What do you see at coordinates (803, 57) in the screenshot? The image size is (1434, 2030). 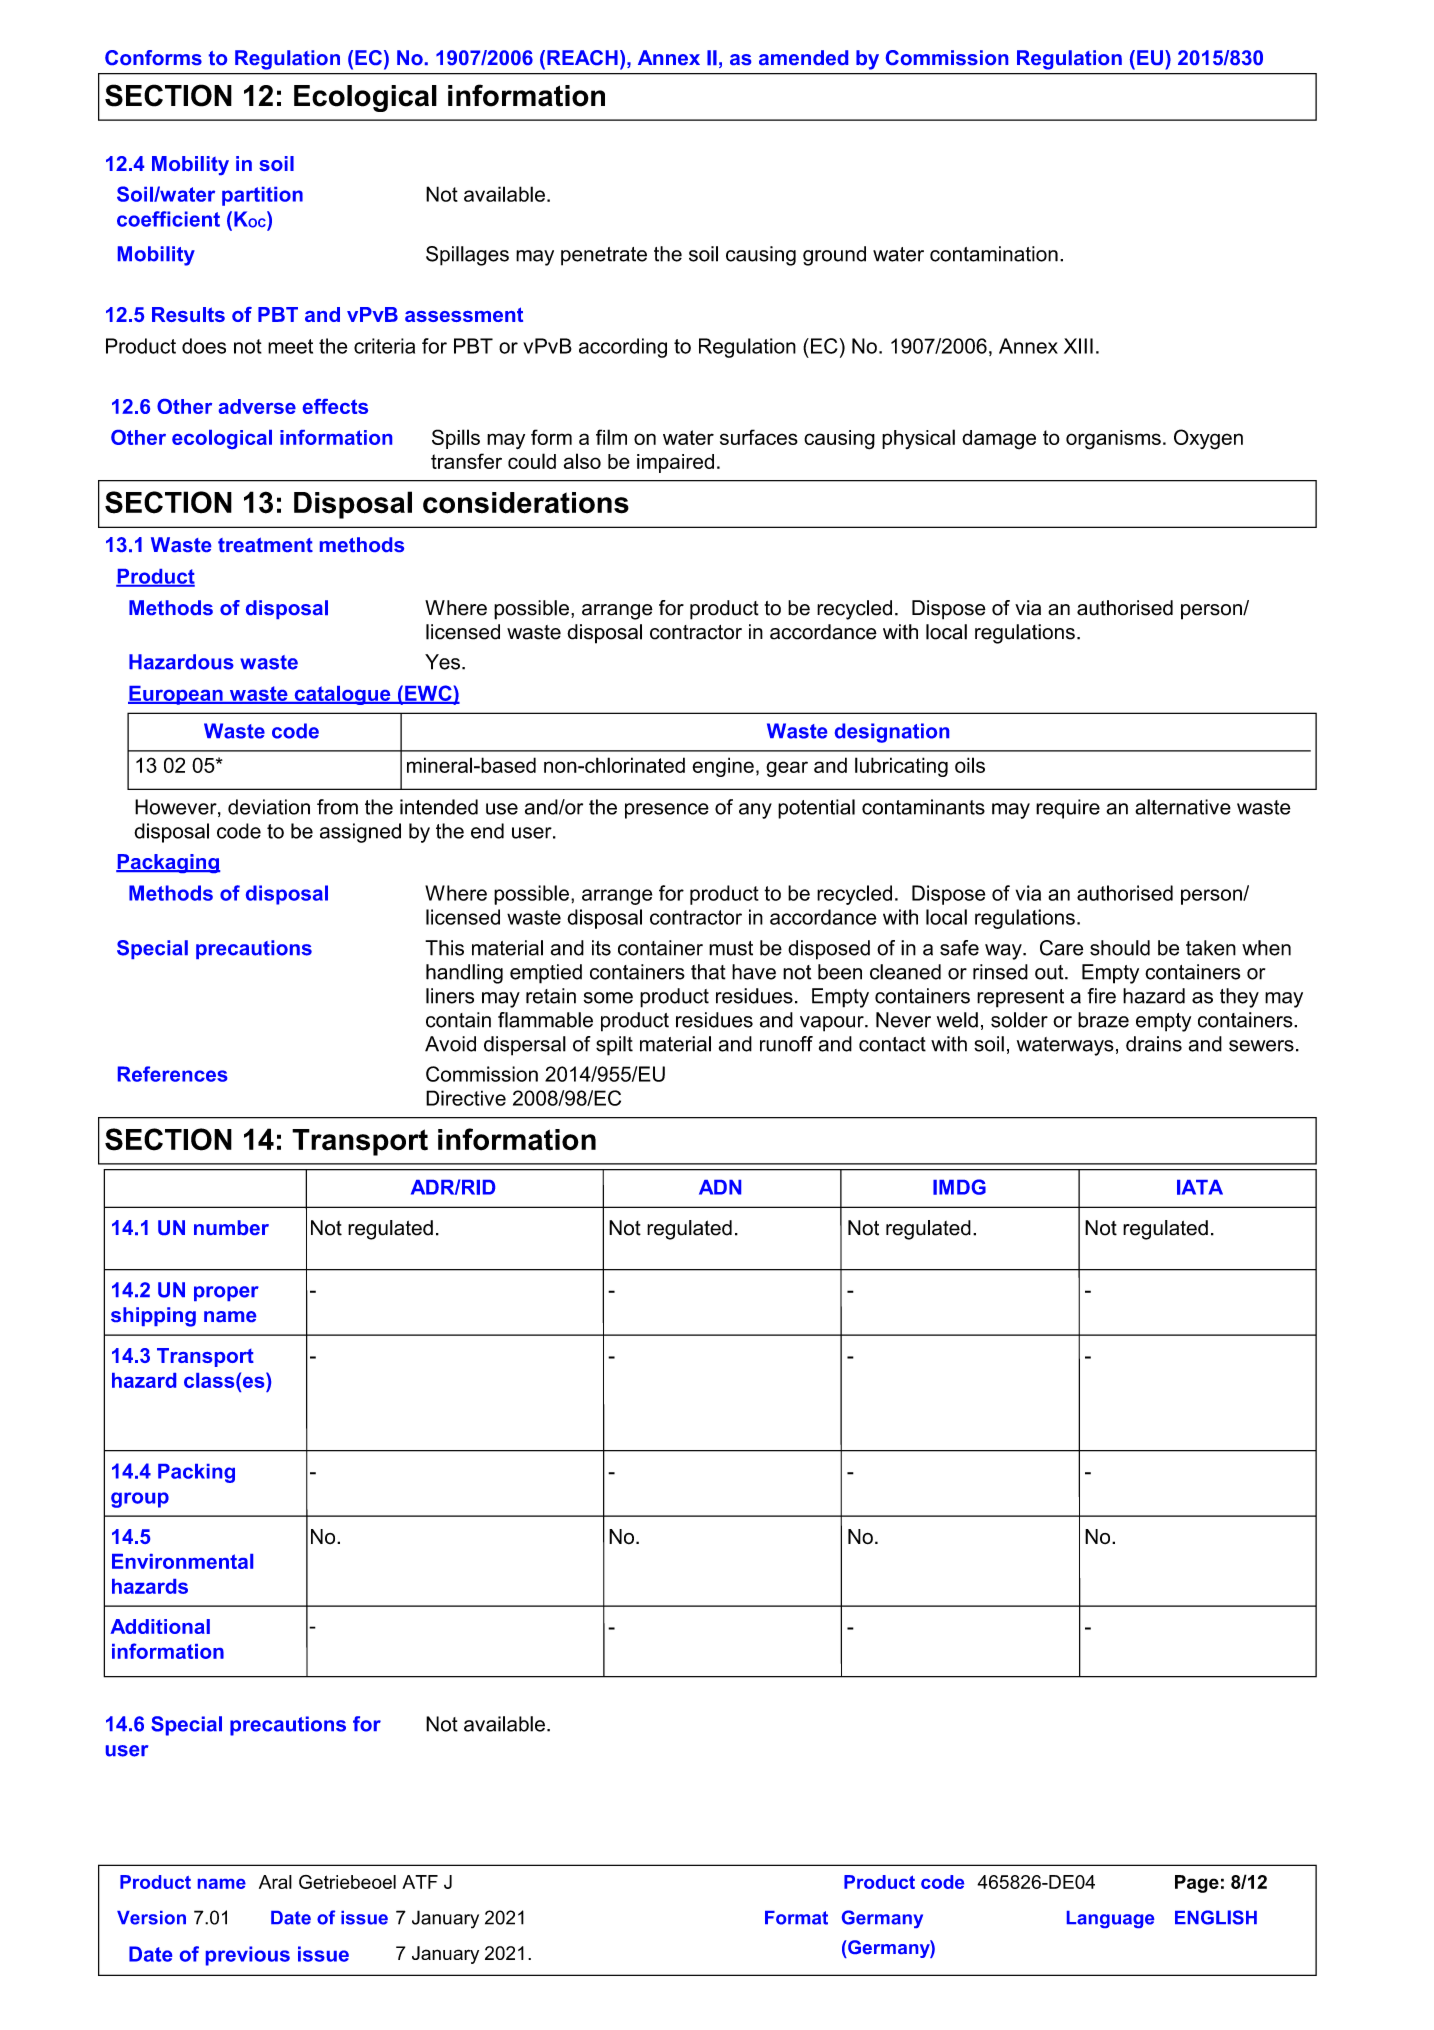 I see `amended` at bounding box center [803, 57].
